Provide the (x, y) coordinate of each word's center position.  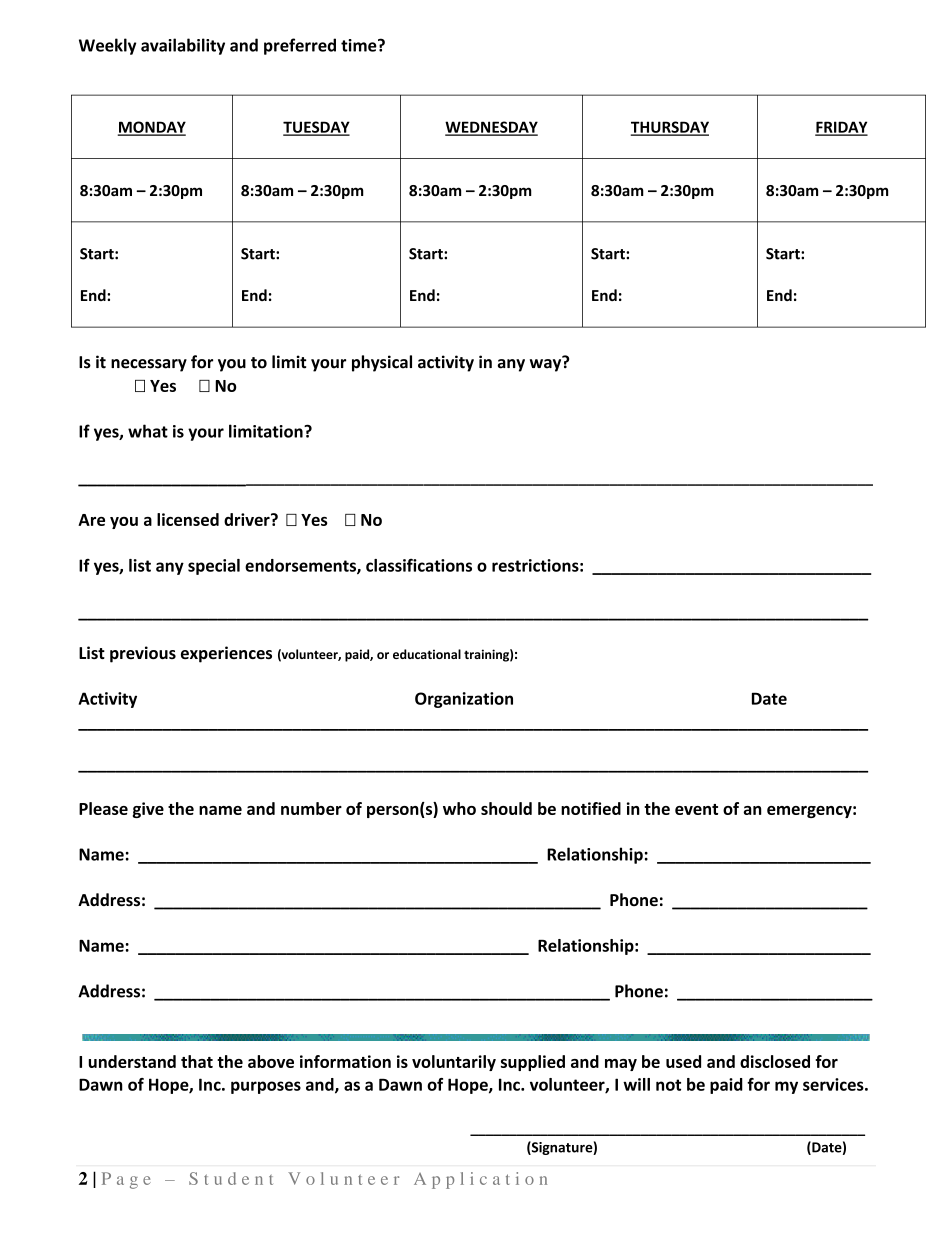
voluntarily (454, 1063)
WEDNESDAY (491, 128)
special (214, 567)
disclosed (775, 1061)
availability (183, 46)
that (197, 1061)
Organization (464, 700)
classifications (419, 565)
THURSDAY (670, 128)
